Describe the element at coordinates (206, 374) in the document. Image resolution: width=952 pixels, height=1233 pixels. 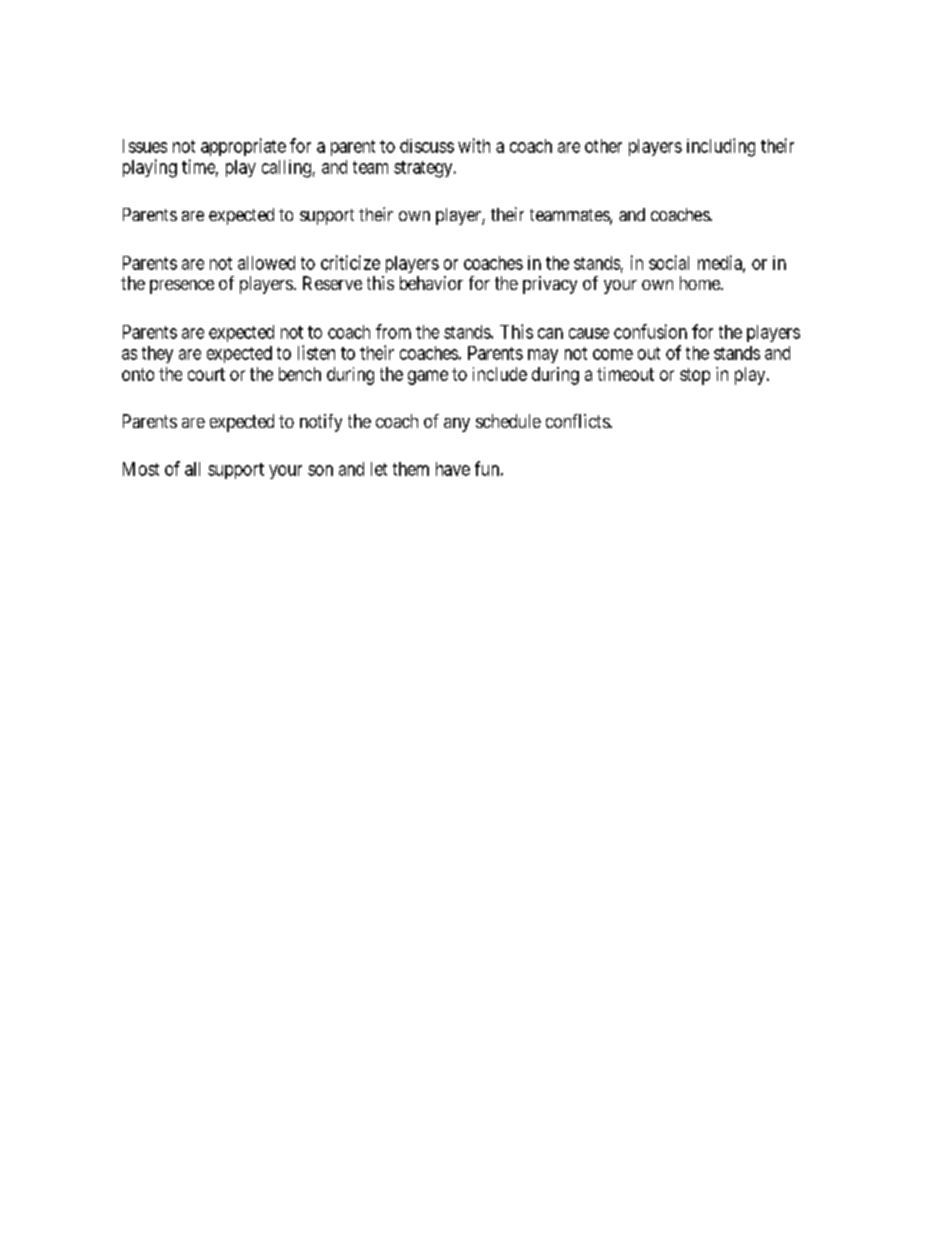
I see `court` at that location.
